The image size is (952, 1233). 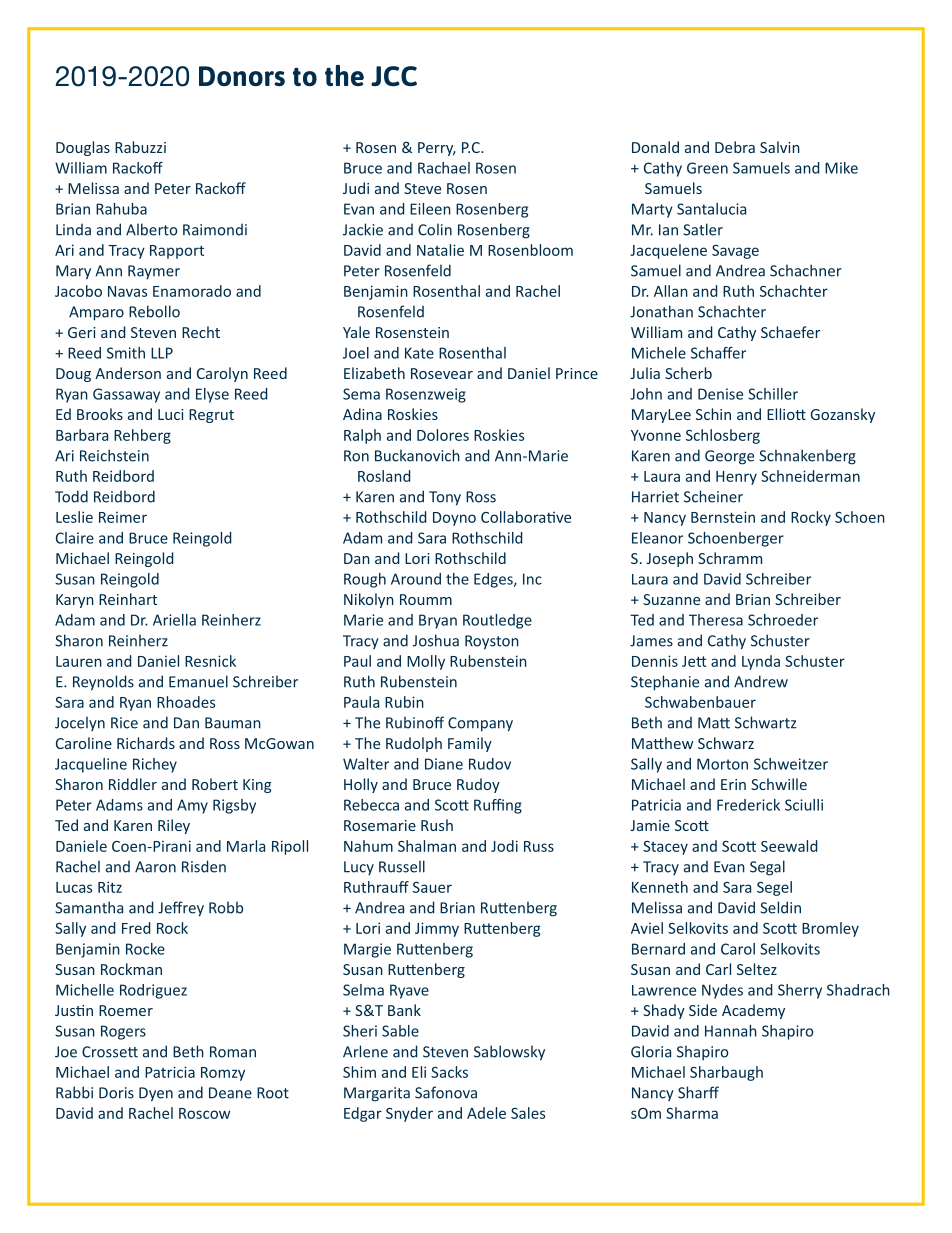 What do you see at coordinates (449, 1072) in the screenshot?
I see `Sacks` at bounding box center [449, 1072].
